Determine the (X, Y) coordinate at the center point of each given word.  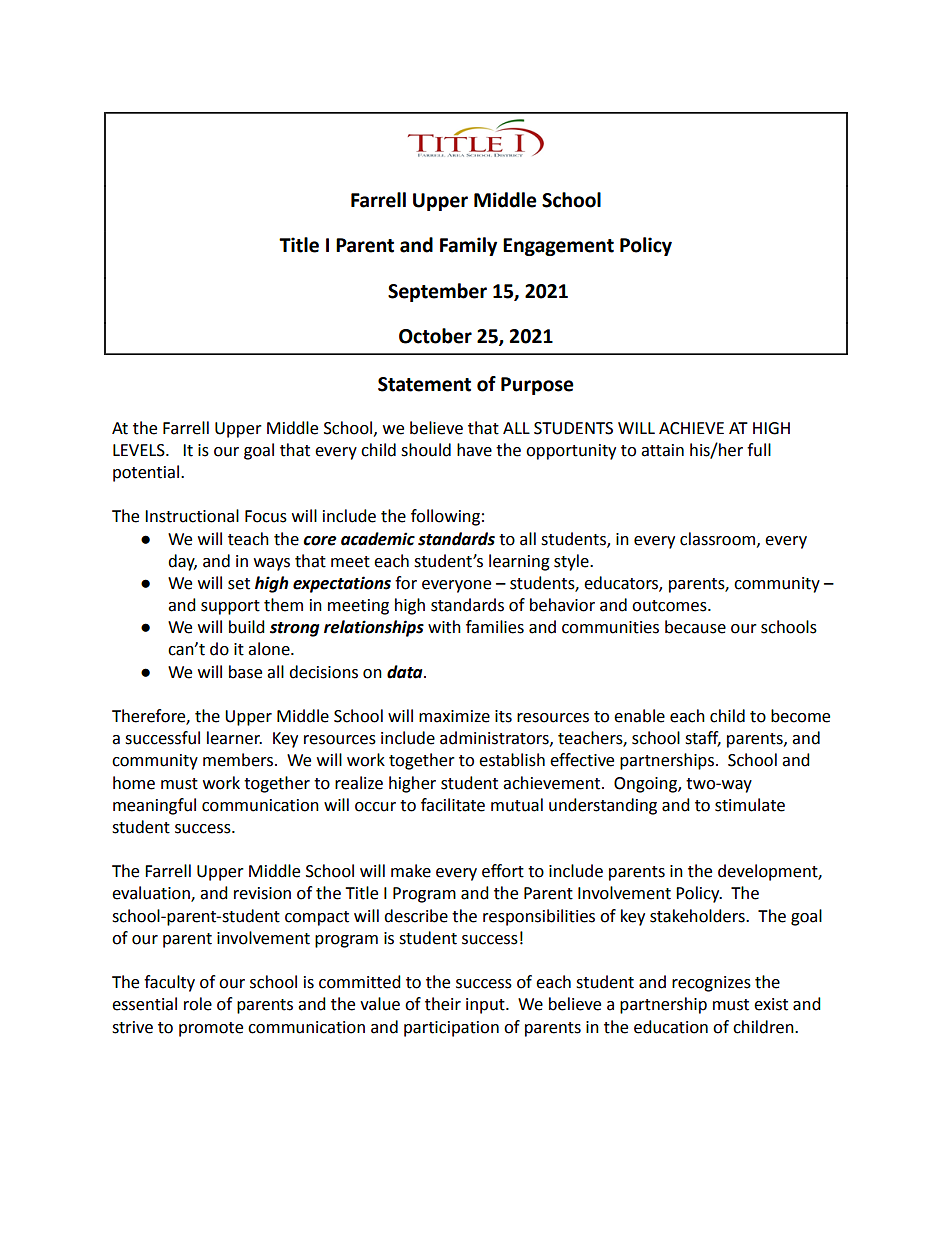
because (695, 627)
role (198, 1004)
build (247, 627)
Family (468, 246)
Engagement (558, 247)
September (437, 292)
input (486, 1006)
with (444, 627)
